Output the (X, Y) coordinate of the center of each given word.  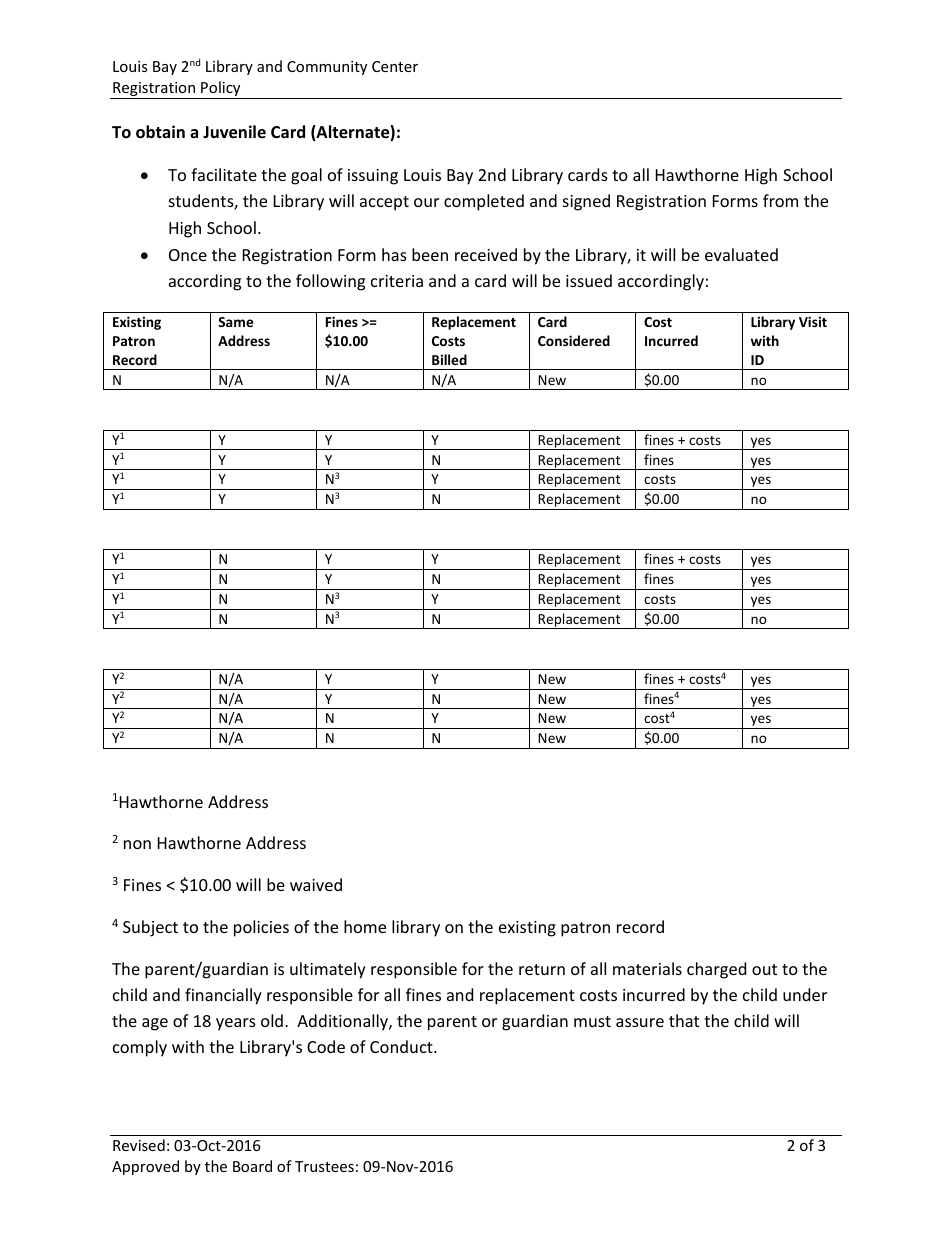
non (137, 844)
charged (716, 970)
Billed (449, 359)
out (764, 969)
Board (252, 1166)
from (780, 200)
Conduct (402, 1046)
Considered (574, 340)
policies (261, 928)
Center (395, 66)
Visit (813, 321)
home (365, 926)
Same (235, 322)
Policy (221, 90)
